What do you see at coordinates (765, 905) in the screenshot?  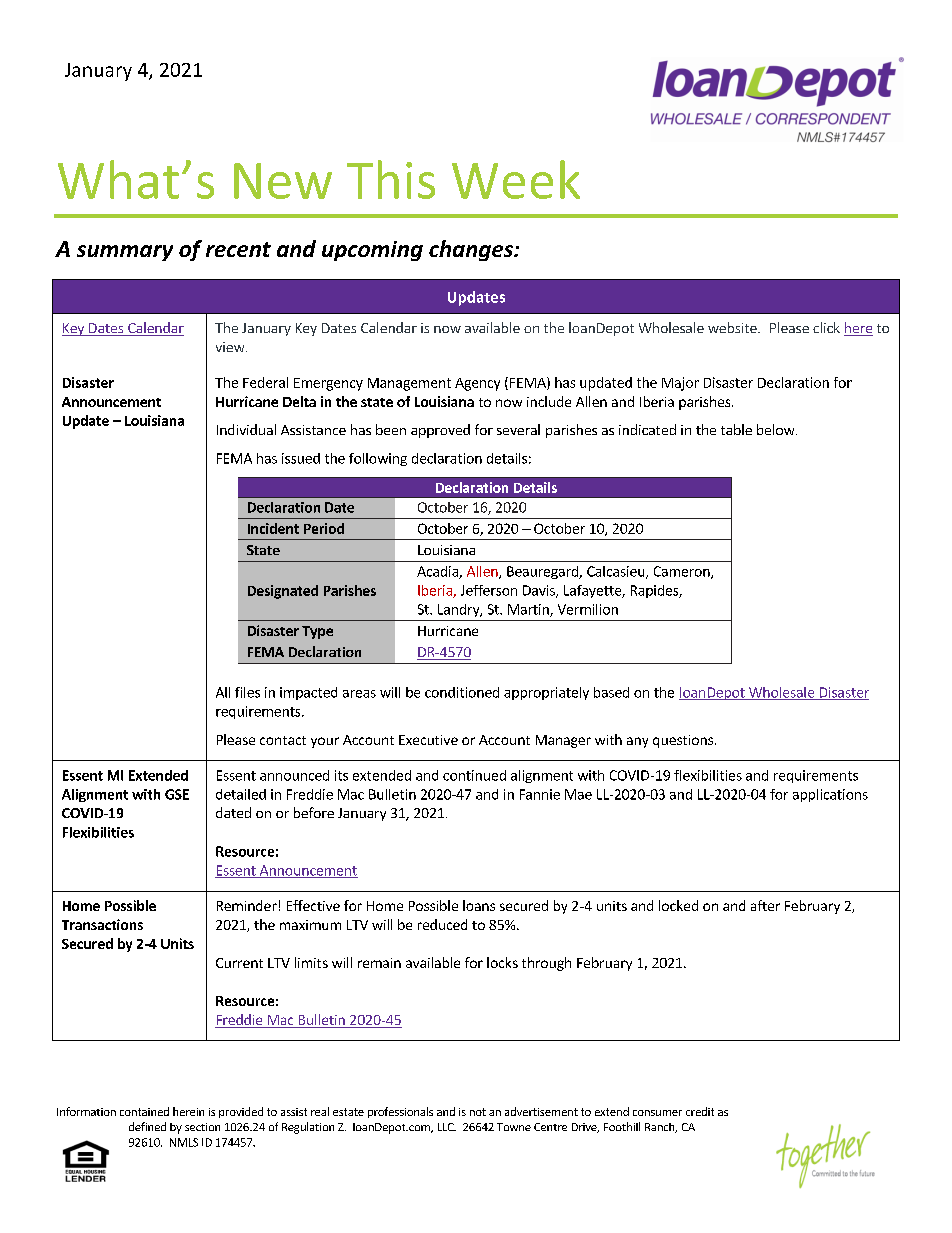 I see `after` at bounding box center [765, 905].
